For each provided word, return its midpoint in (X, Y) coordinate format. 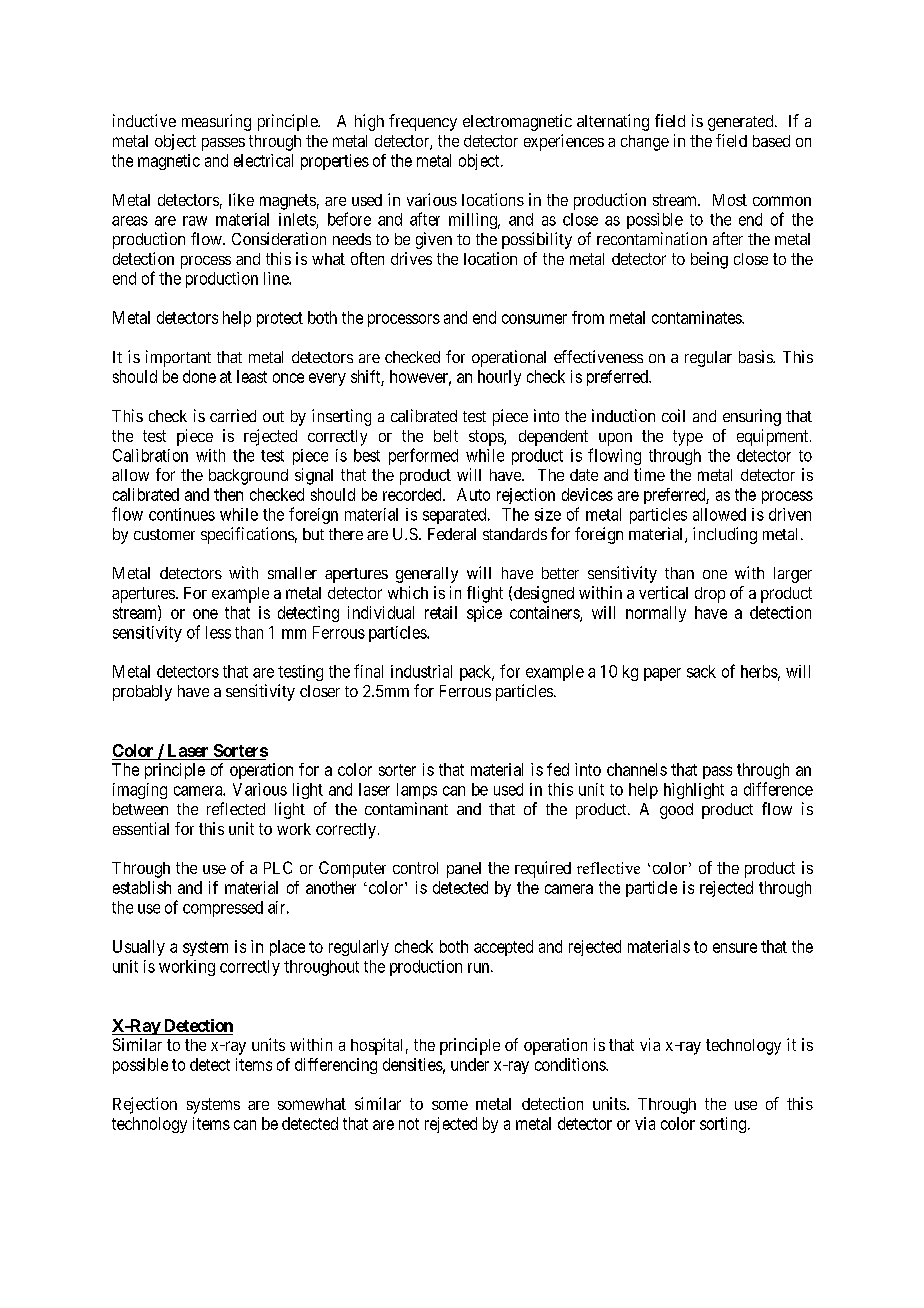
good (676, 811)
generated (742, 123)
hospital (376, 1046)
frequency (423, 122)
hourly (499, 378)
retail (441, 612)
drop (710, 595)
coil (673, 415)
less (218, 632)
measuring (216, 122)
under (470, 1064)
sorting (724, 1125)
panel (464, 870)
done (199, 376)
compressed (223, 909)
